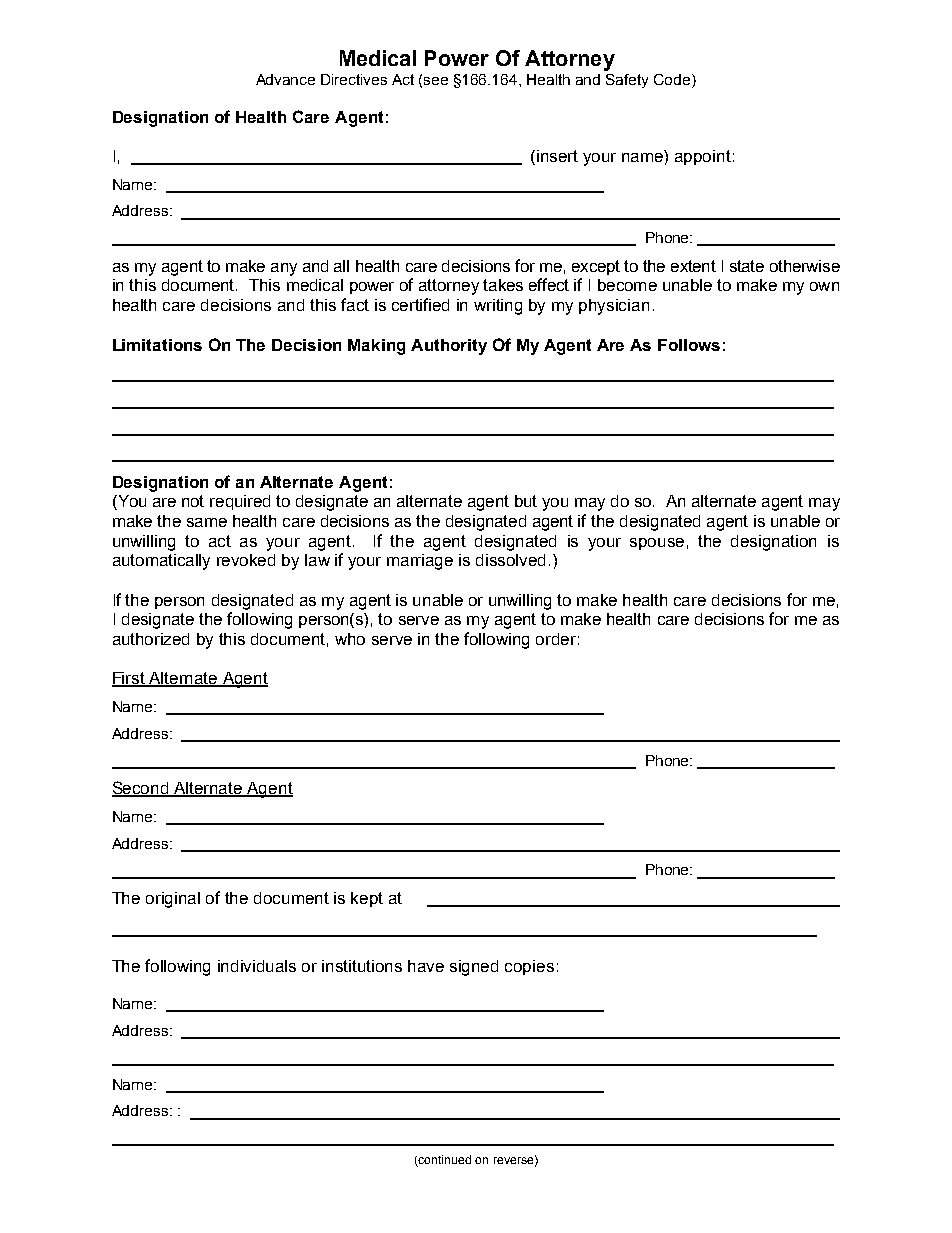 The height and width of the screenshot is (1233, 952). Describe the element at coordinates (257, 966) in the screenshot. I see `individuals` at that location.
